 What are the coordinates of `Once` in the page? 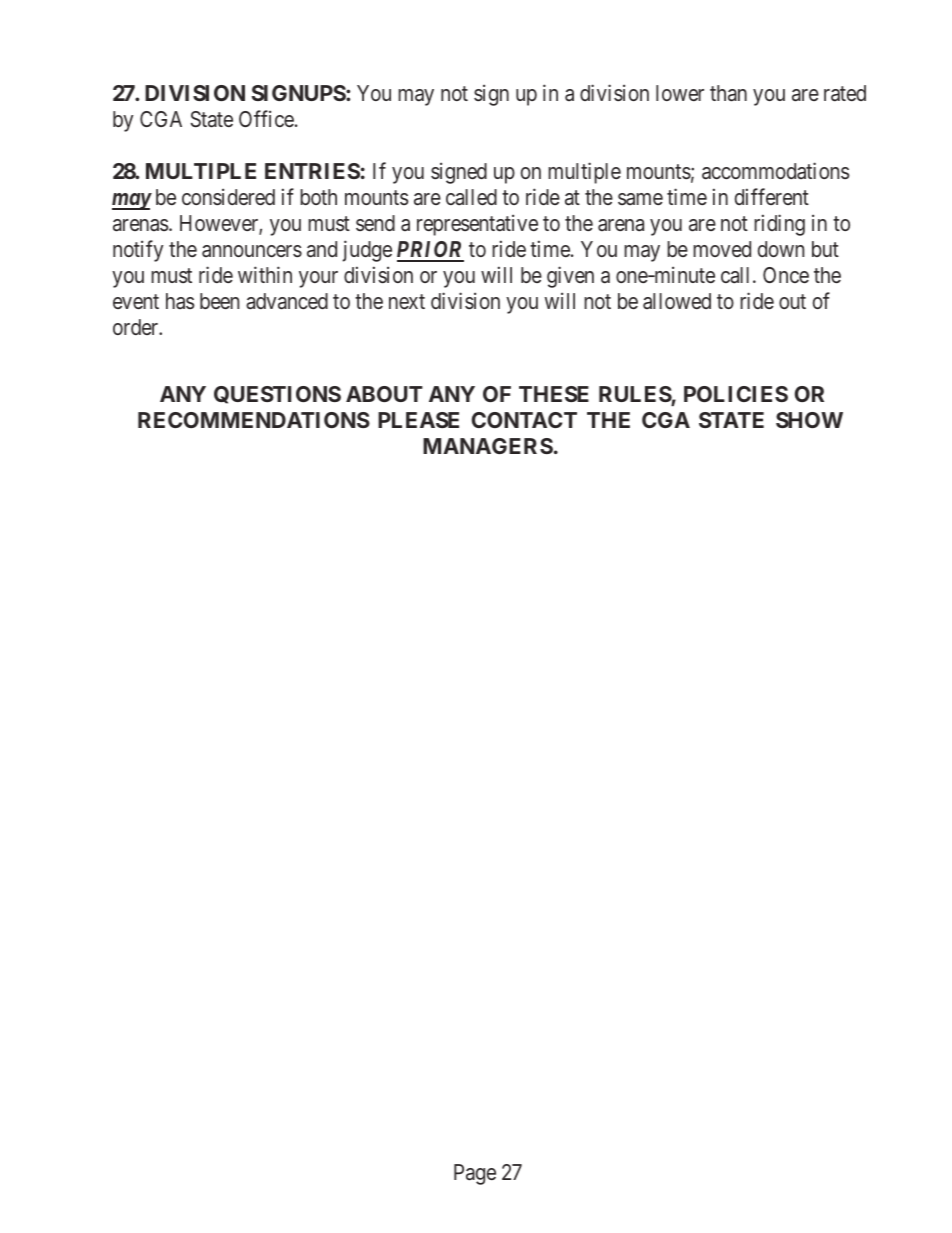 It's located at (786, 275).
